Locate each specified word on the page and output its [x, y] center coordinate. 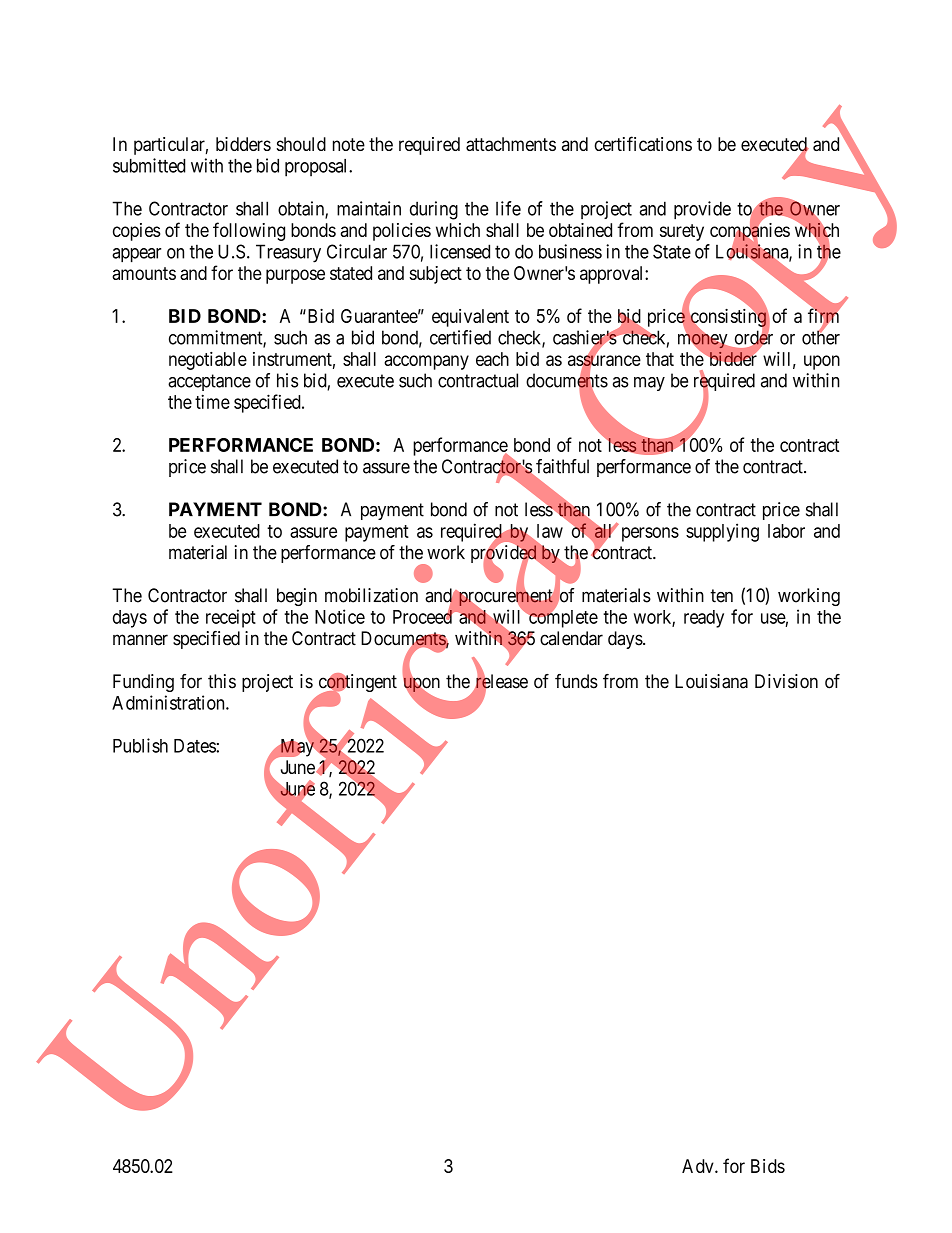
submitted [149, 165]
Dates [195, 746]
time [212, 401]
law [550, 531]
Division [786, 681]
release [500, 682]
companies [750, 232]
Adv [699, 1166]
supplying [722, 532]
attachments [511, 144]
